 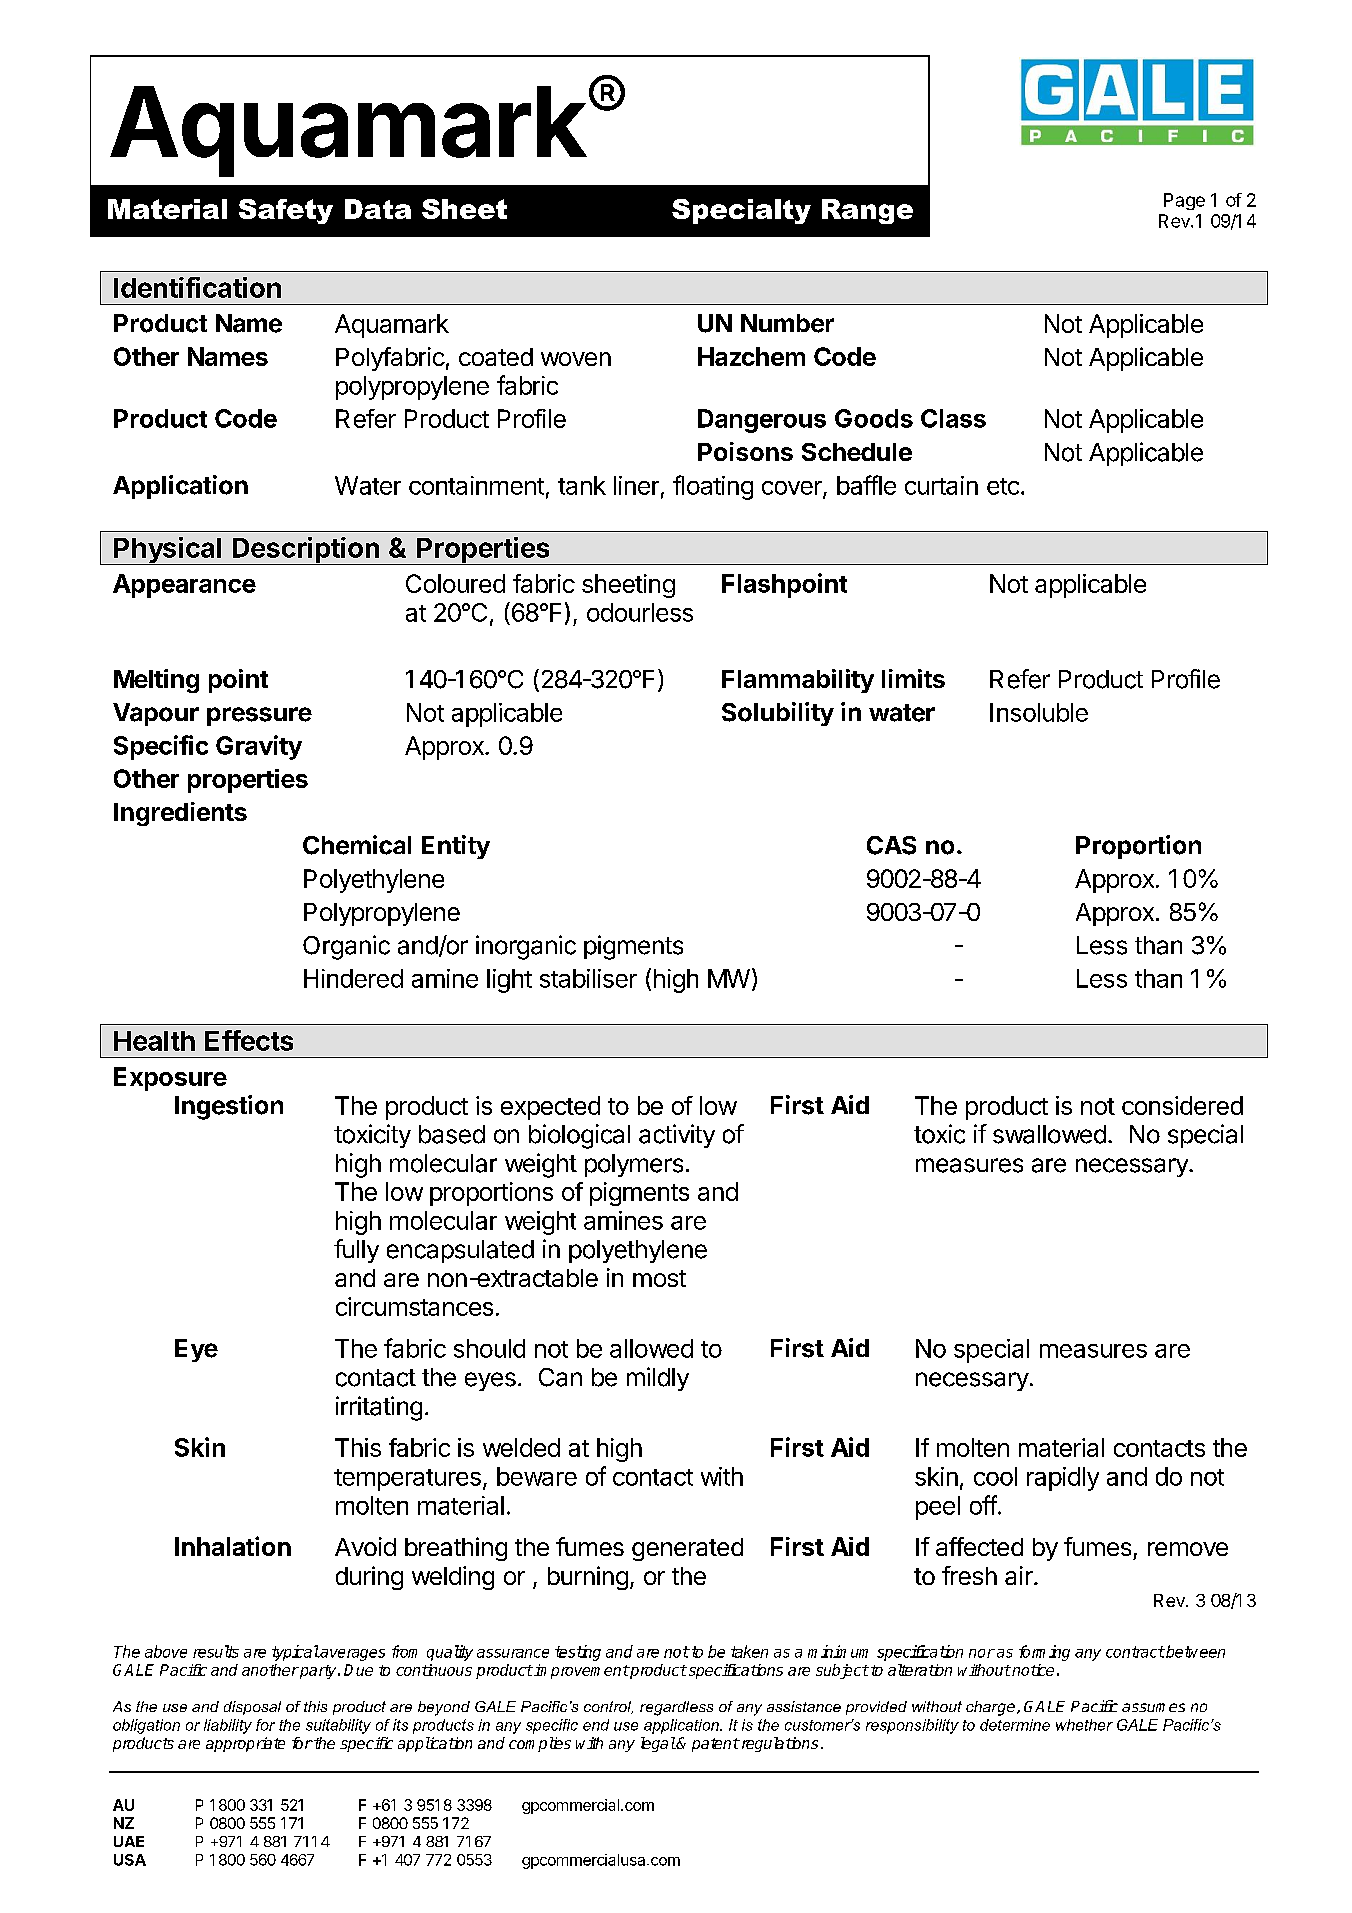 I want to click on most, so click(x=659, y=1278).
